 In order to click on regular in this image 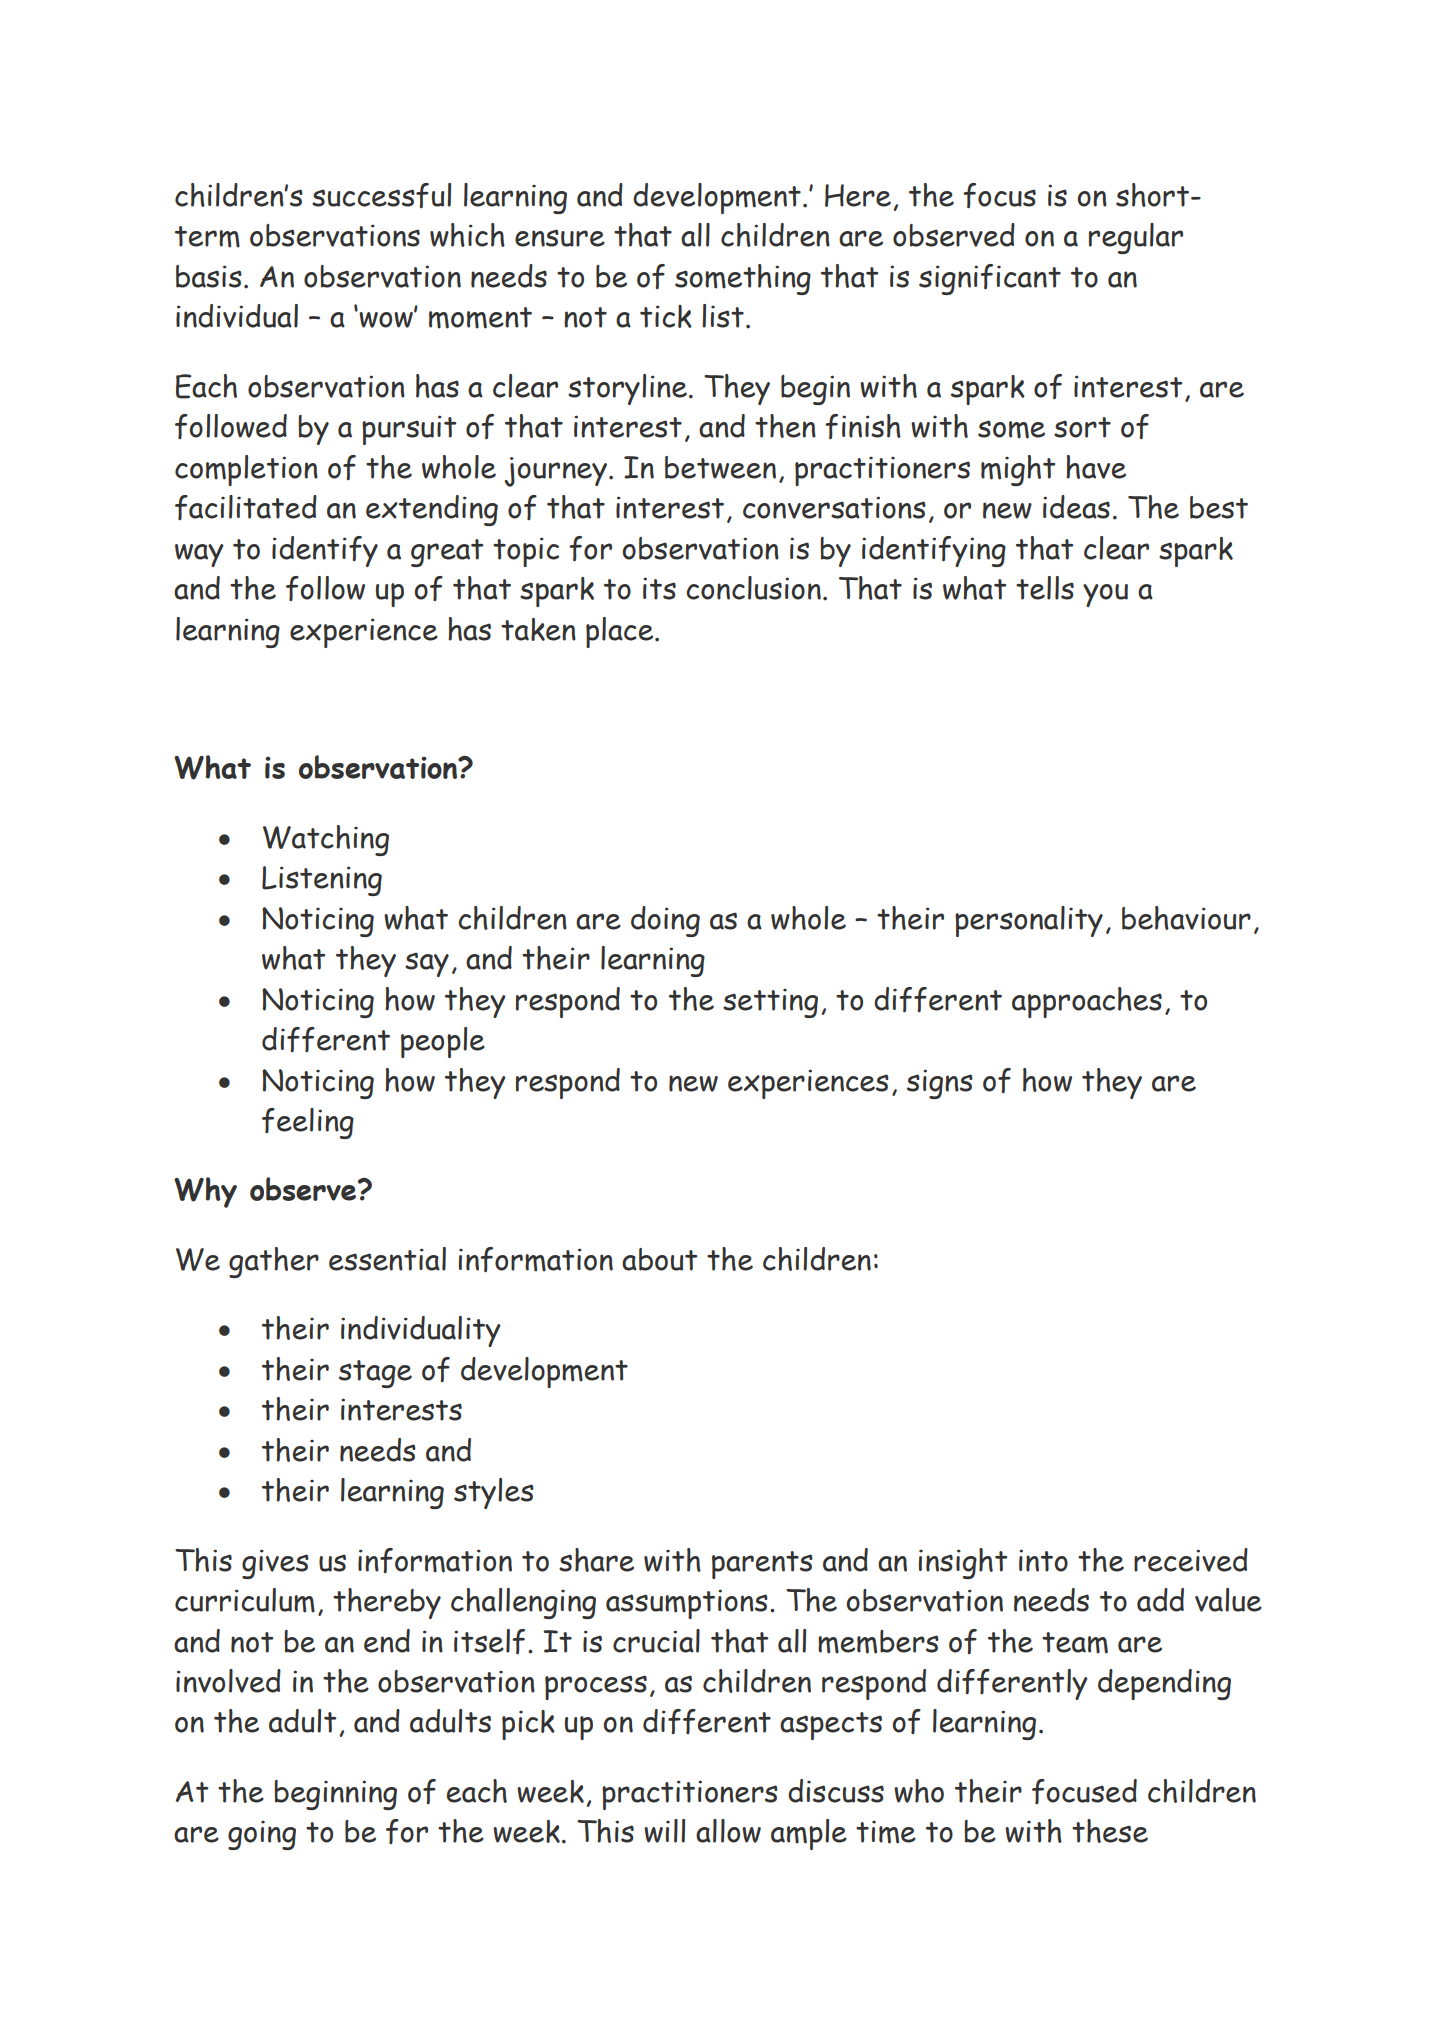, I will do `click(1136, 238)`.
